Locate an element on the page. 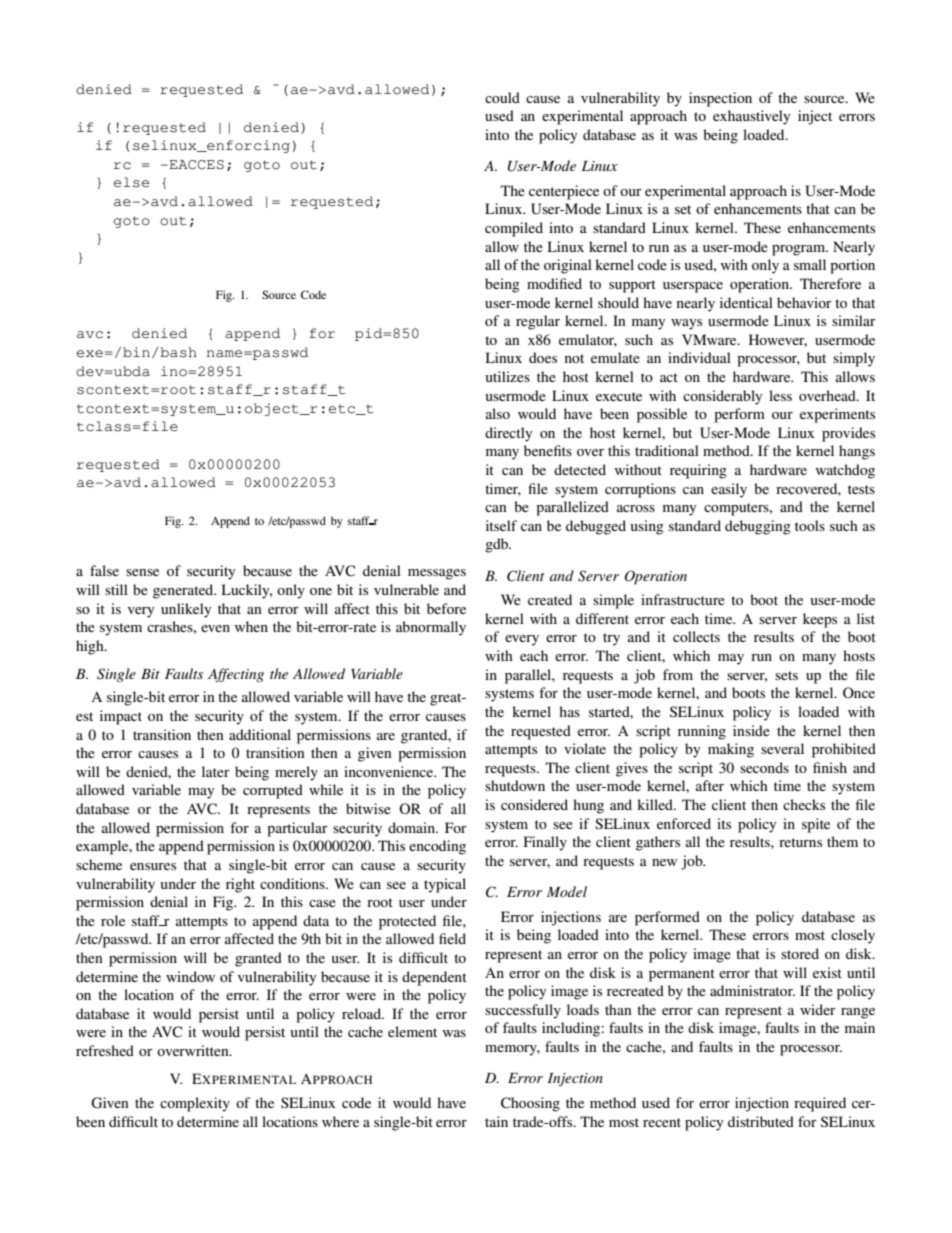  unlikely is located at coordinates (186, 610).
